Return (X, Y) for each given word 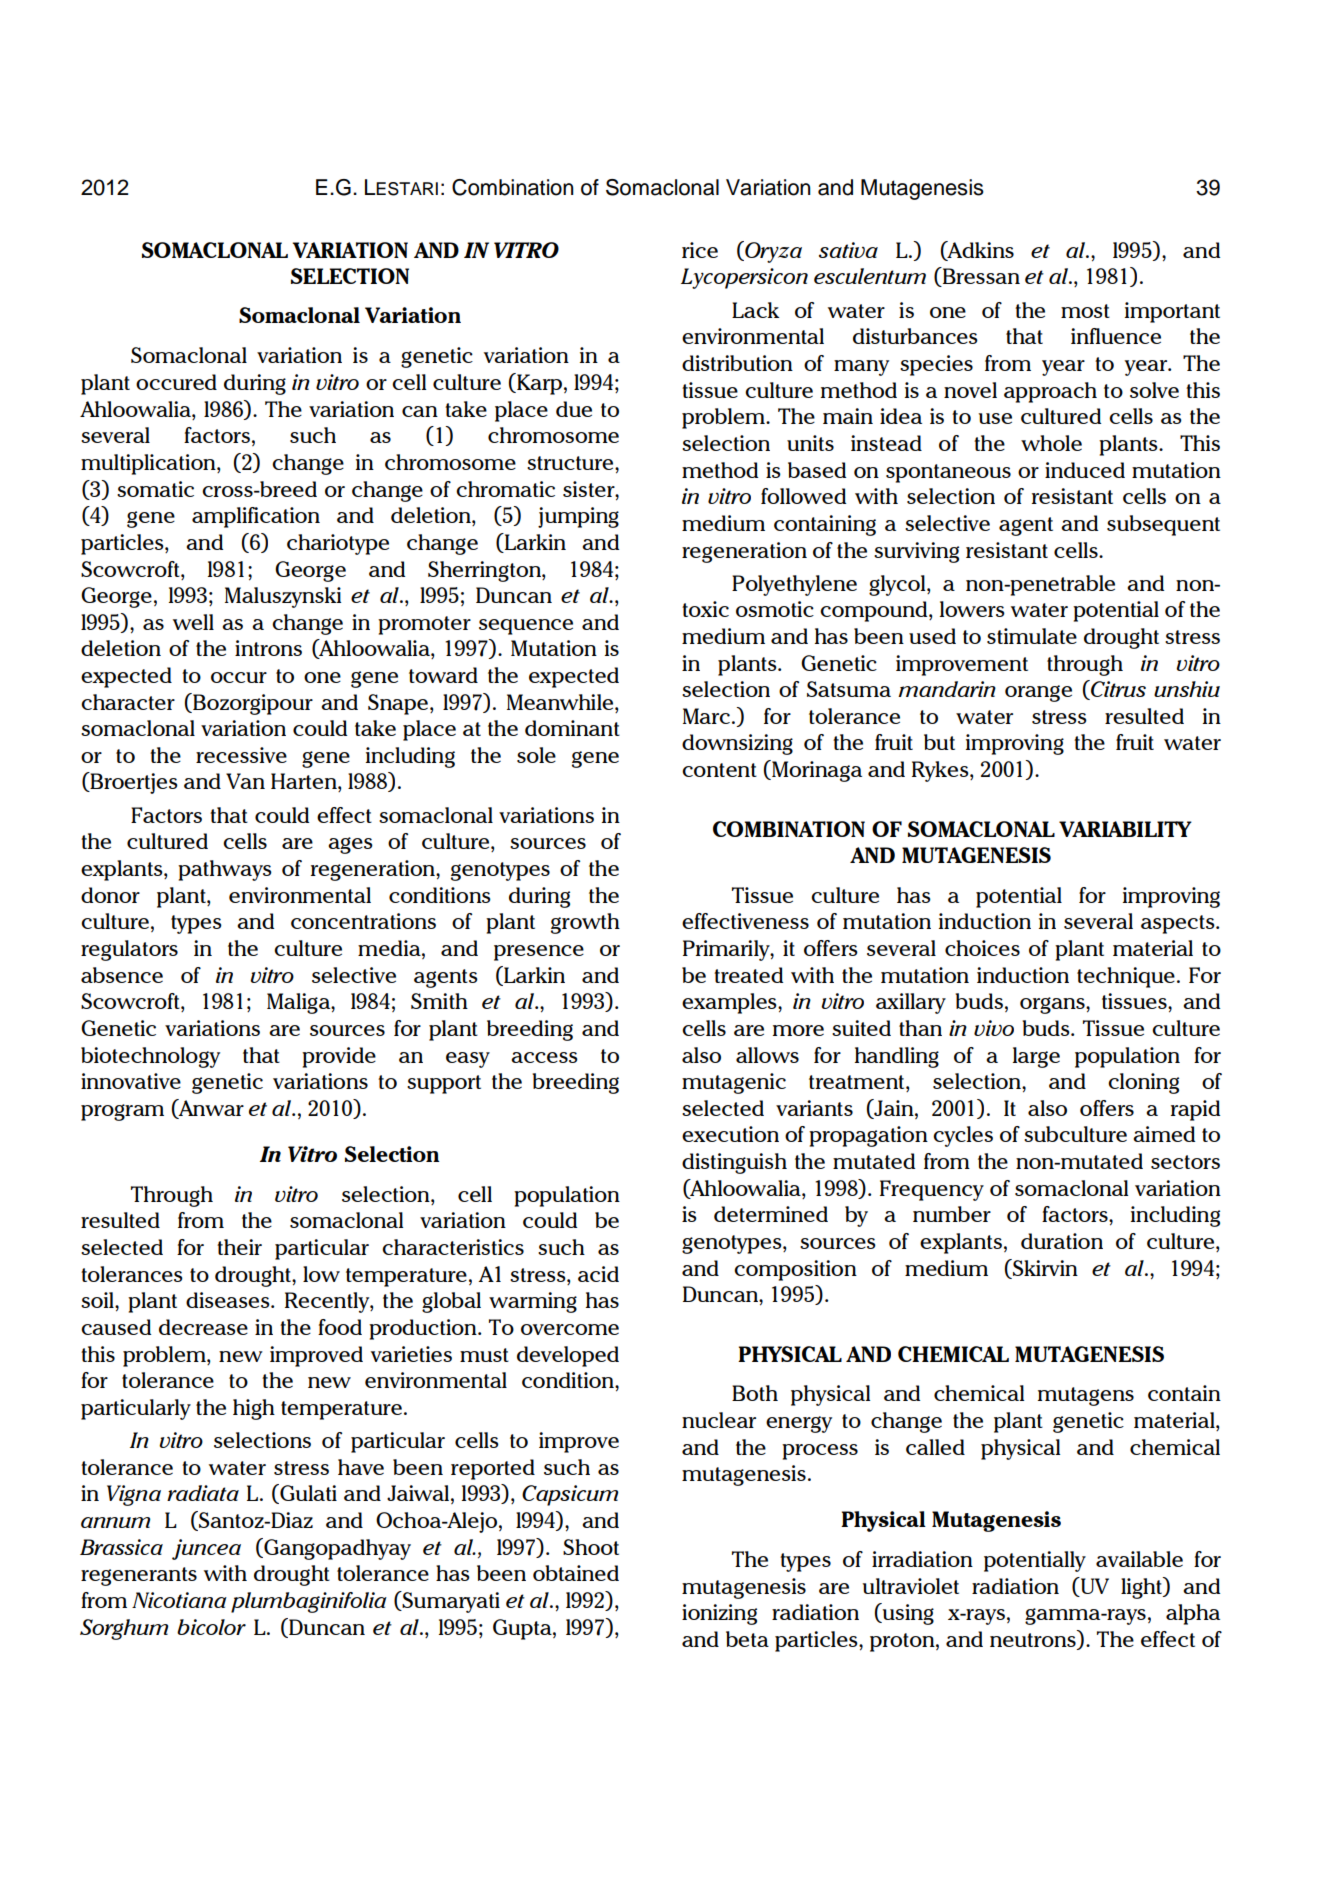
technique (1126, 977)
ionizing (719, 1614)
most (1085, 311)
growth (585, 923)
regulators (129, 950)
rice (700, 250)
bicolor (211, 1627)
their (239, 1247)
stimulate (1032, 636)
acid (598, 1274)
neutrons (1034, 1641)
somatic (155, 489)
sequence (526, 627)
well (193, 622)
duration (1062, 1241)
